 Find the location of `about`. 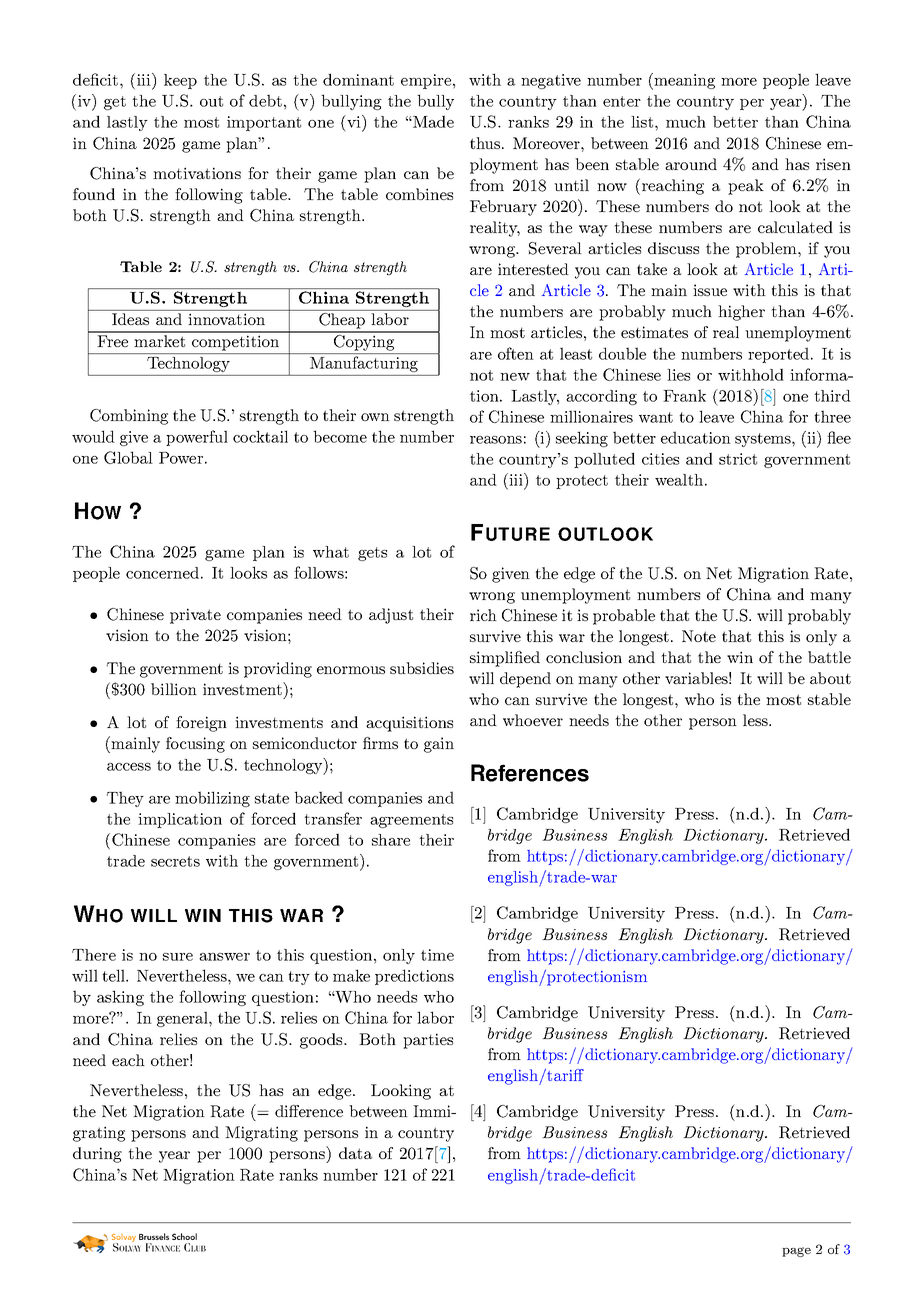

about is located at coordinates (830, 678).
